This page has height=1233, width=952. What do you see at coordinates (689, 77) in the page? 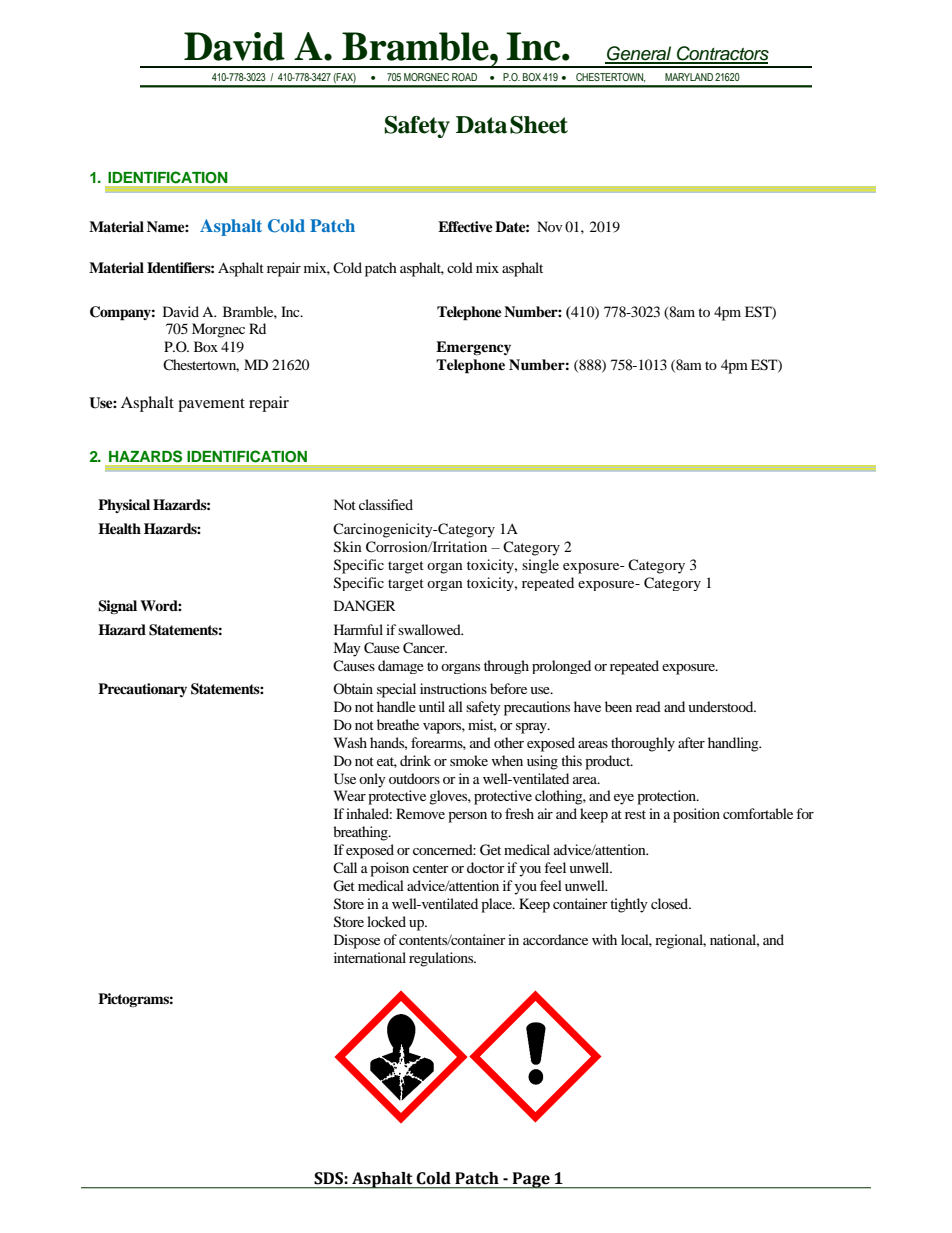
I see `MARYLAND` at bounding box center [689, 77].
